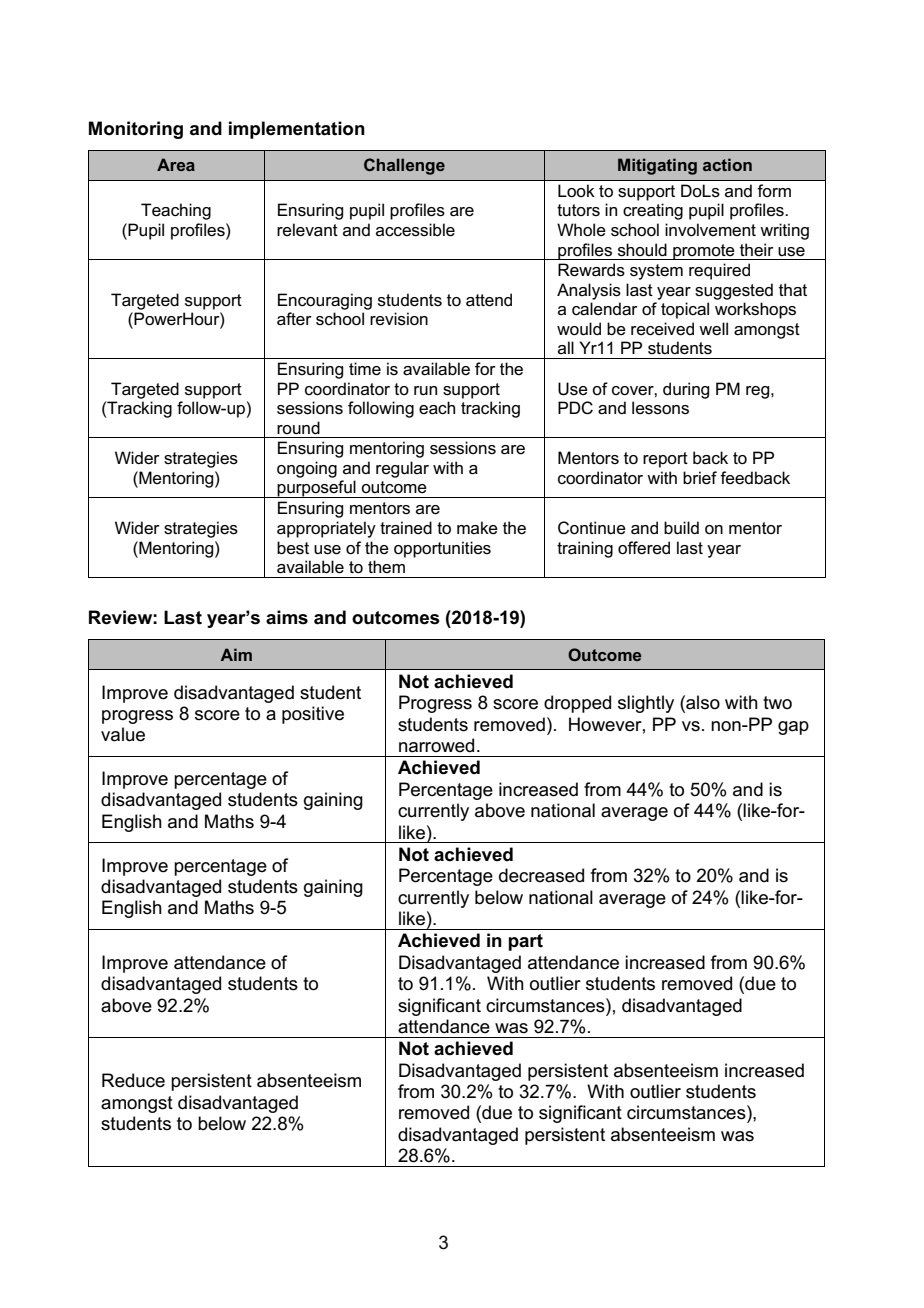 The height and width of the document is (1308, 924). What do you see at coordinates (287, 617) in the document?
I see `aims` at bounding box center [287, 617].
